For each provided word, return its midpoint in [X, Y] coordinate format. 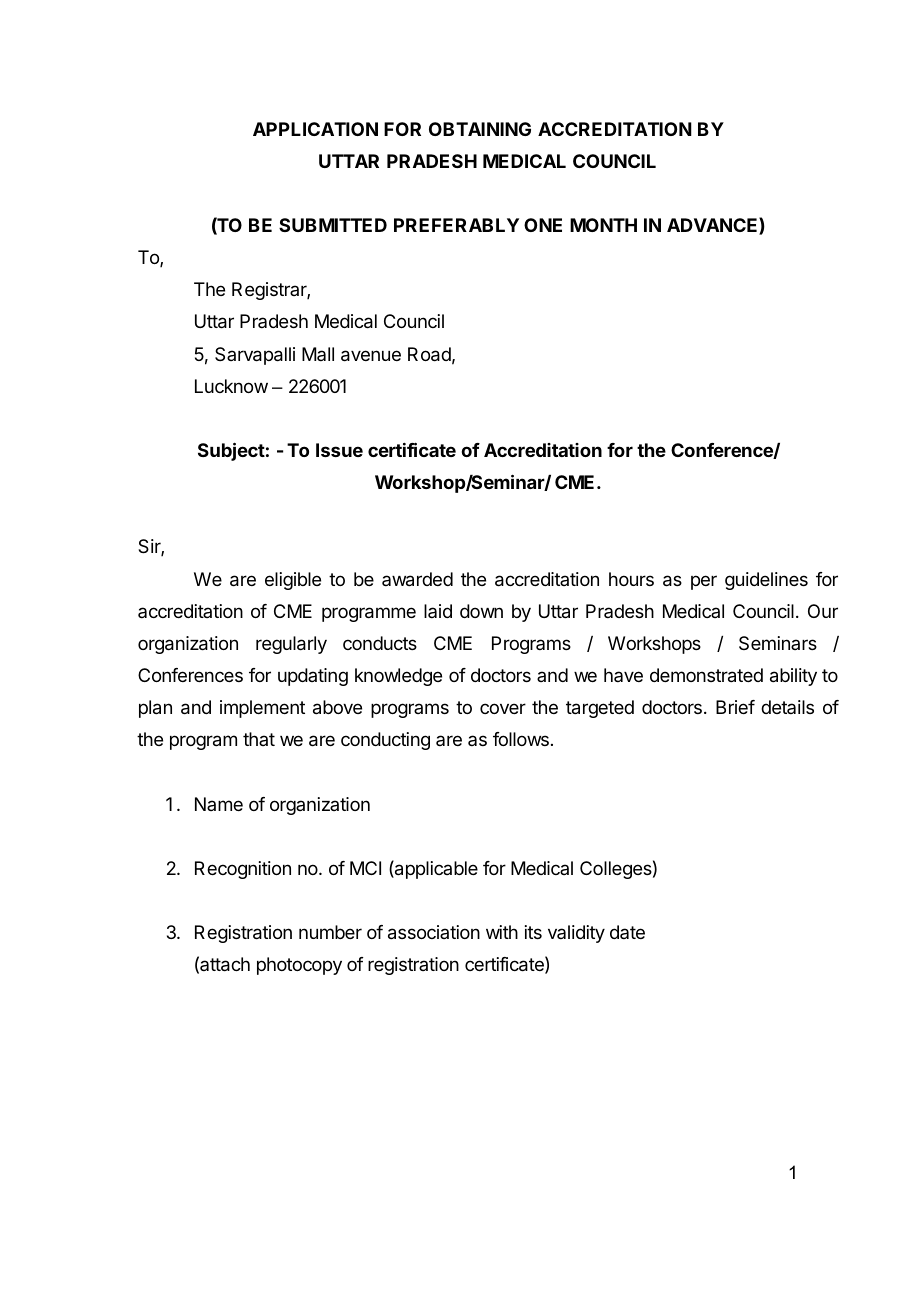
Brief [735, 707]
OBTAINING [480, 129]
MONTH [603, 225]
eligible [293, 581]
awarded [417, 579]
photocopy [299, 966]
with [502, 932]
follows [521, 739]
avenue [371, 356]
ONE [543, 225]
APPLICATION [315, 129]
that [259, 739]
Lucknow [231, 386]
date [627, 932]
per [704, 582]
